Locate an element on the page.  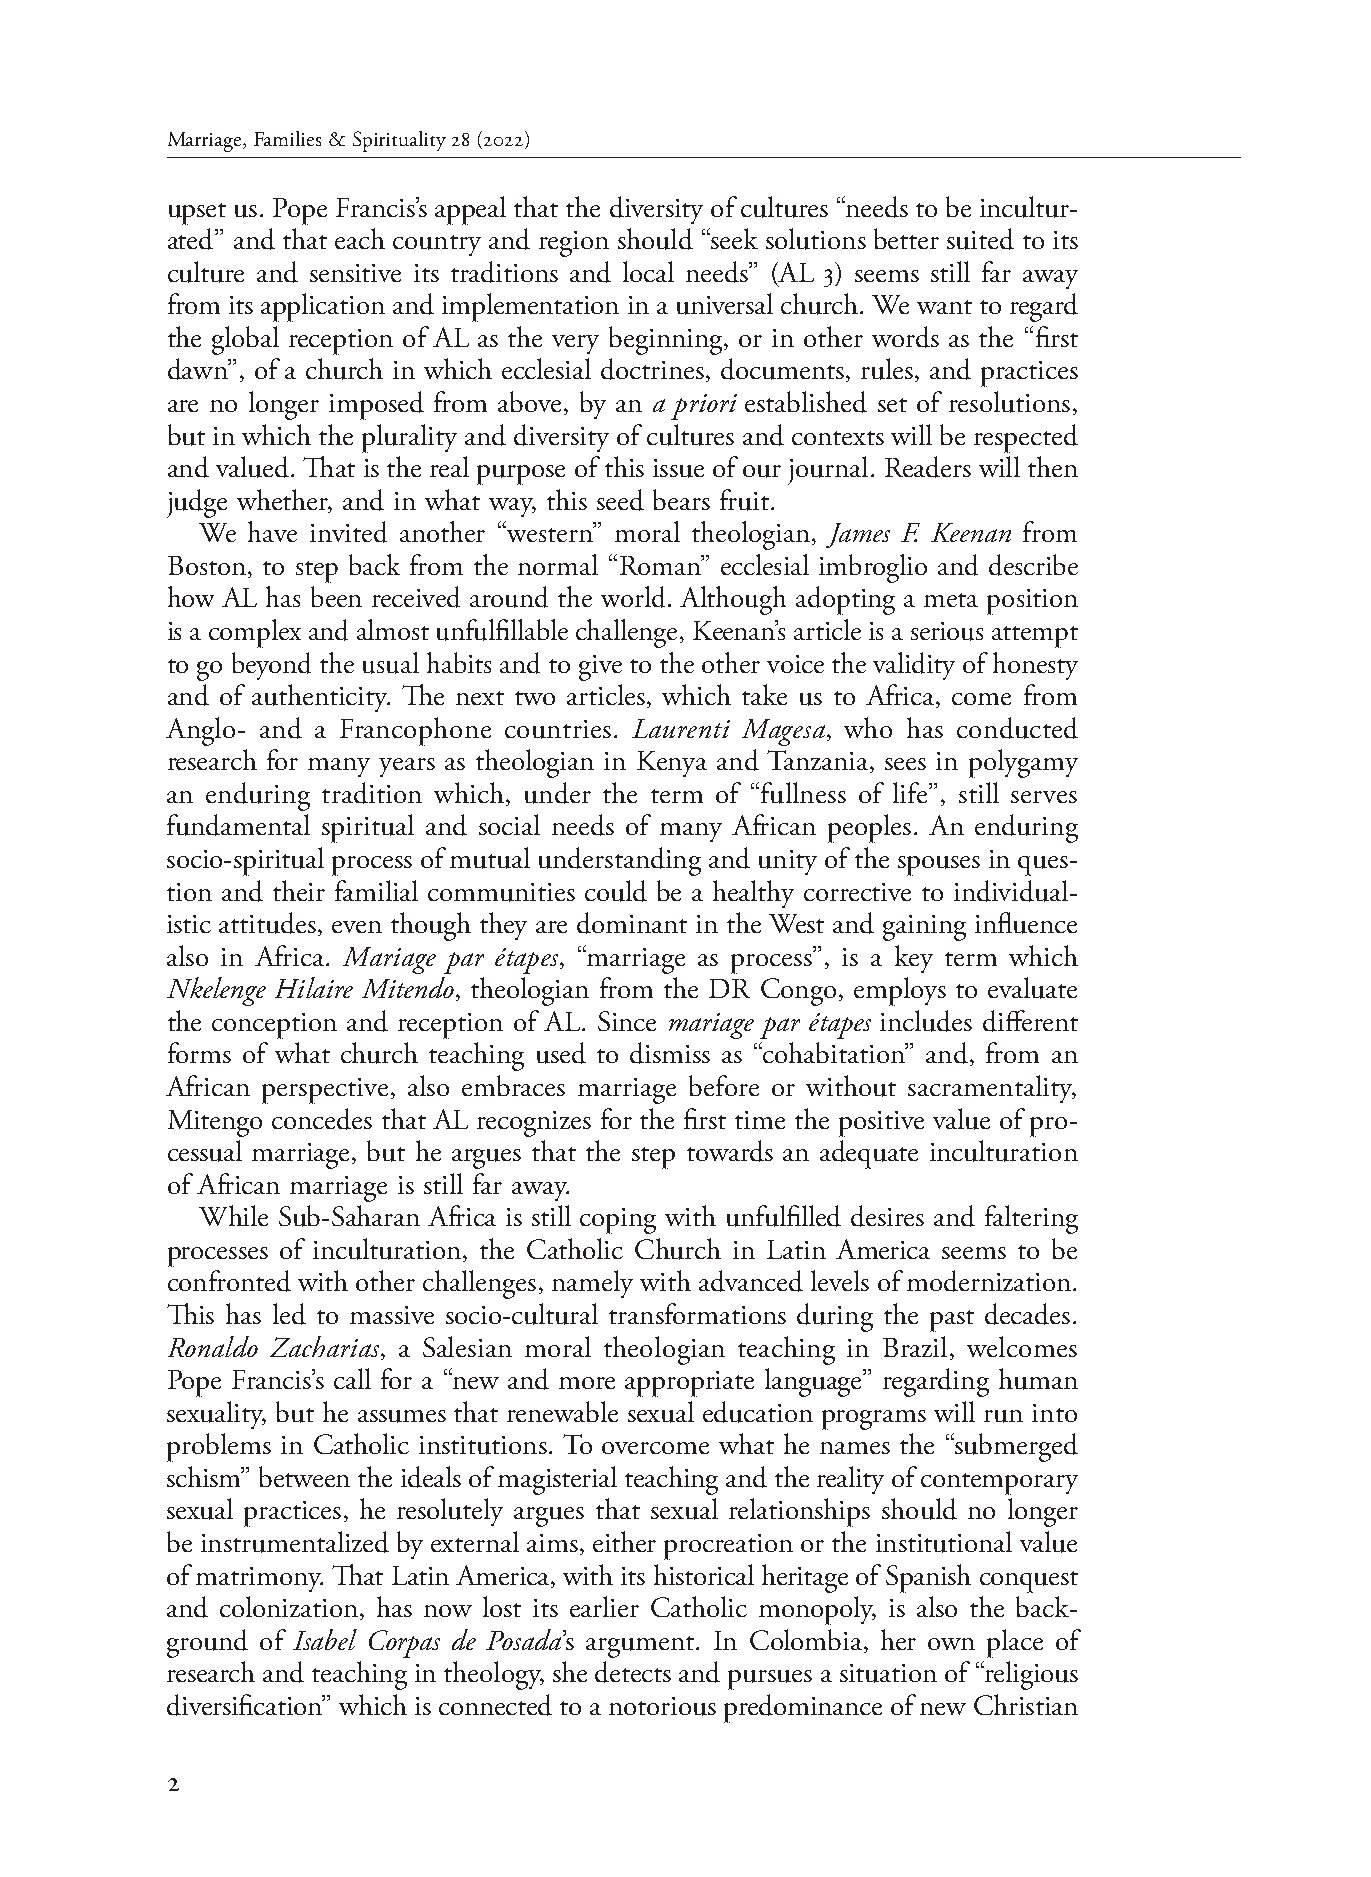
gaining is located at coordinates (924, 928).
